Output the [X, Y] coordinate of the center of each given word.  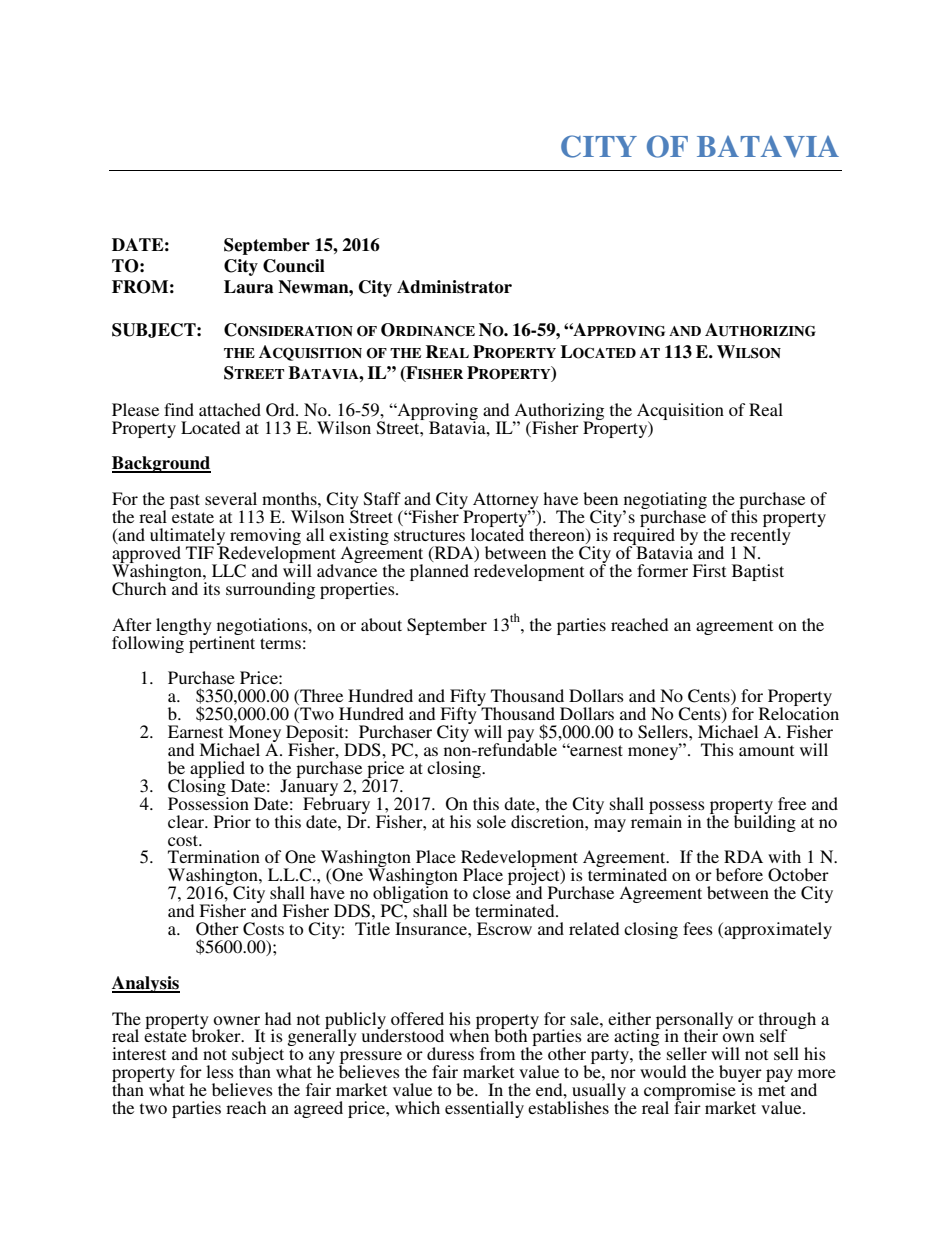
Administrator [454, 287]
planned [439, 572]
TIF [200, 552]
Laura [249, 287]
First [709, 570]
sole [491, 821]
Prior [232, 821]
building [765, 822]
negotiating [665, 502]
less [220, 1071]
